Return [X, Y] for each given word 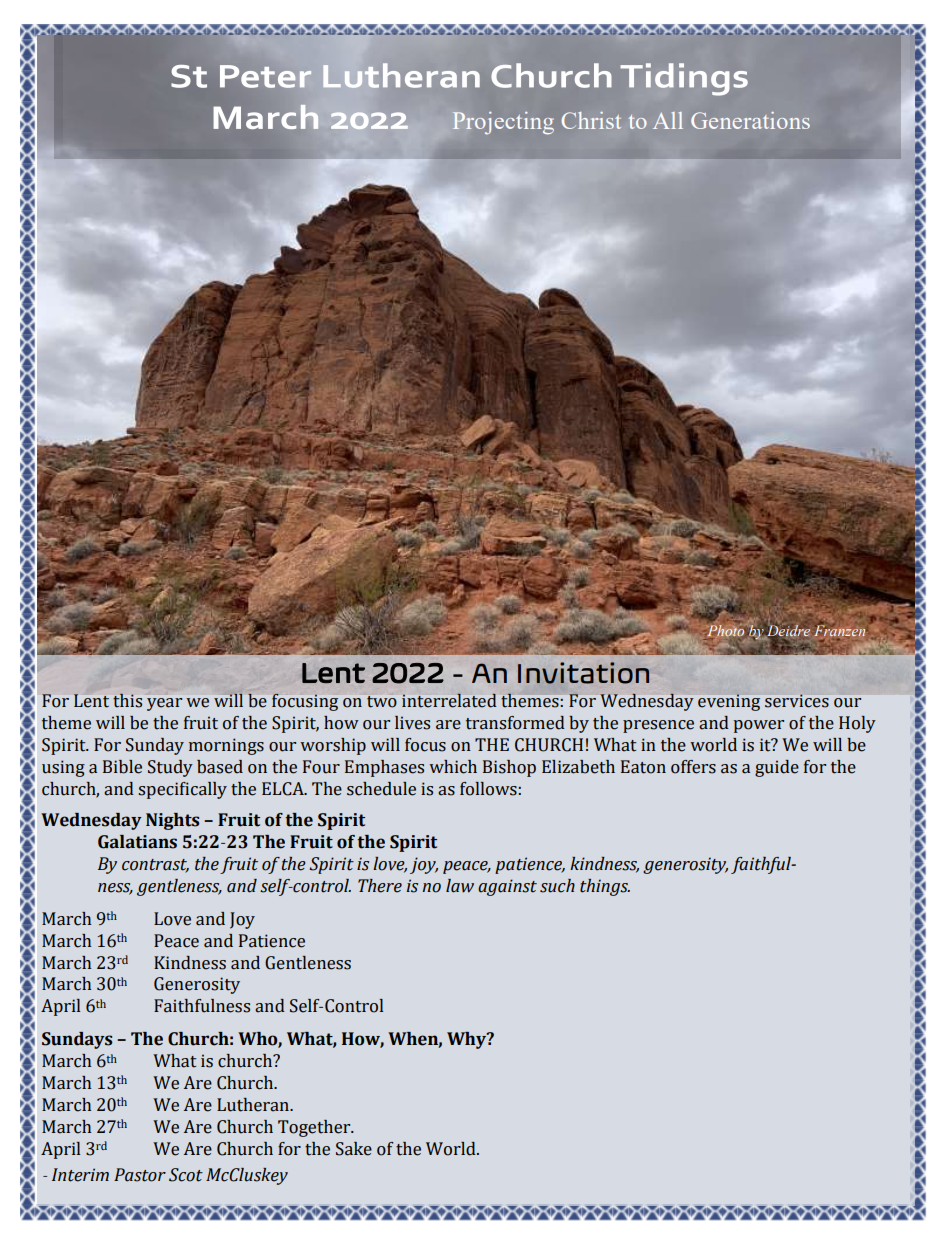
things [605, 887]
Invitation [583, 673]
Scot [186, 1175]
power [759, 726]
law [460, 886]
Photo [725, 631]
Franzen [839, 629]
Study [170, 768]
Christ [591, 120]
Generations [750, 120]
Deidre [787, 631]
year [164, 704]
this [127, 700]
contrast [155, 866]
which [453, 767]
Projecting [503, 123]
